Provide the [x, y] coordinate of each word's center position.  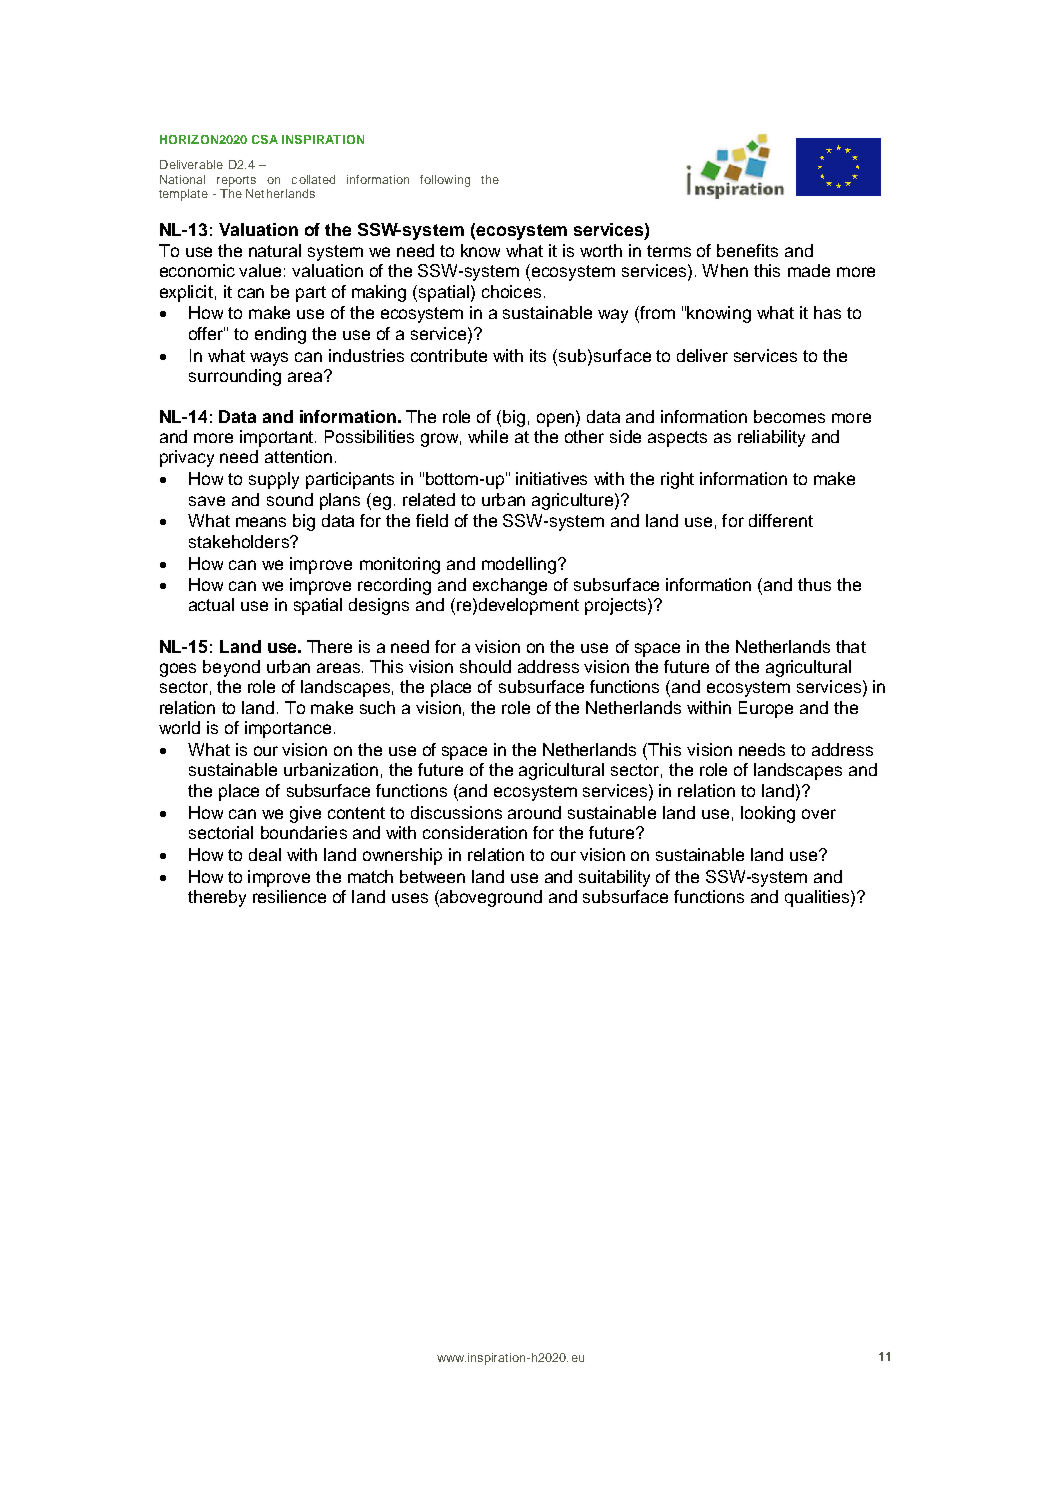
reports [236, 181]
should [485, 666]
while [488, 436]
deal [265, 854]
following [445, 181]
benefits [747, 250]
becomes [789, 416]
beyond [231, 668]
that [851, 646]
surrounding [235, 377]
